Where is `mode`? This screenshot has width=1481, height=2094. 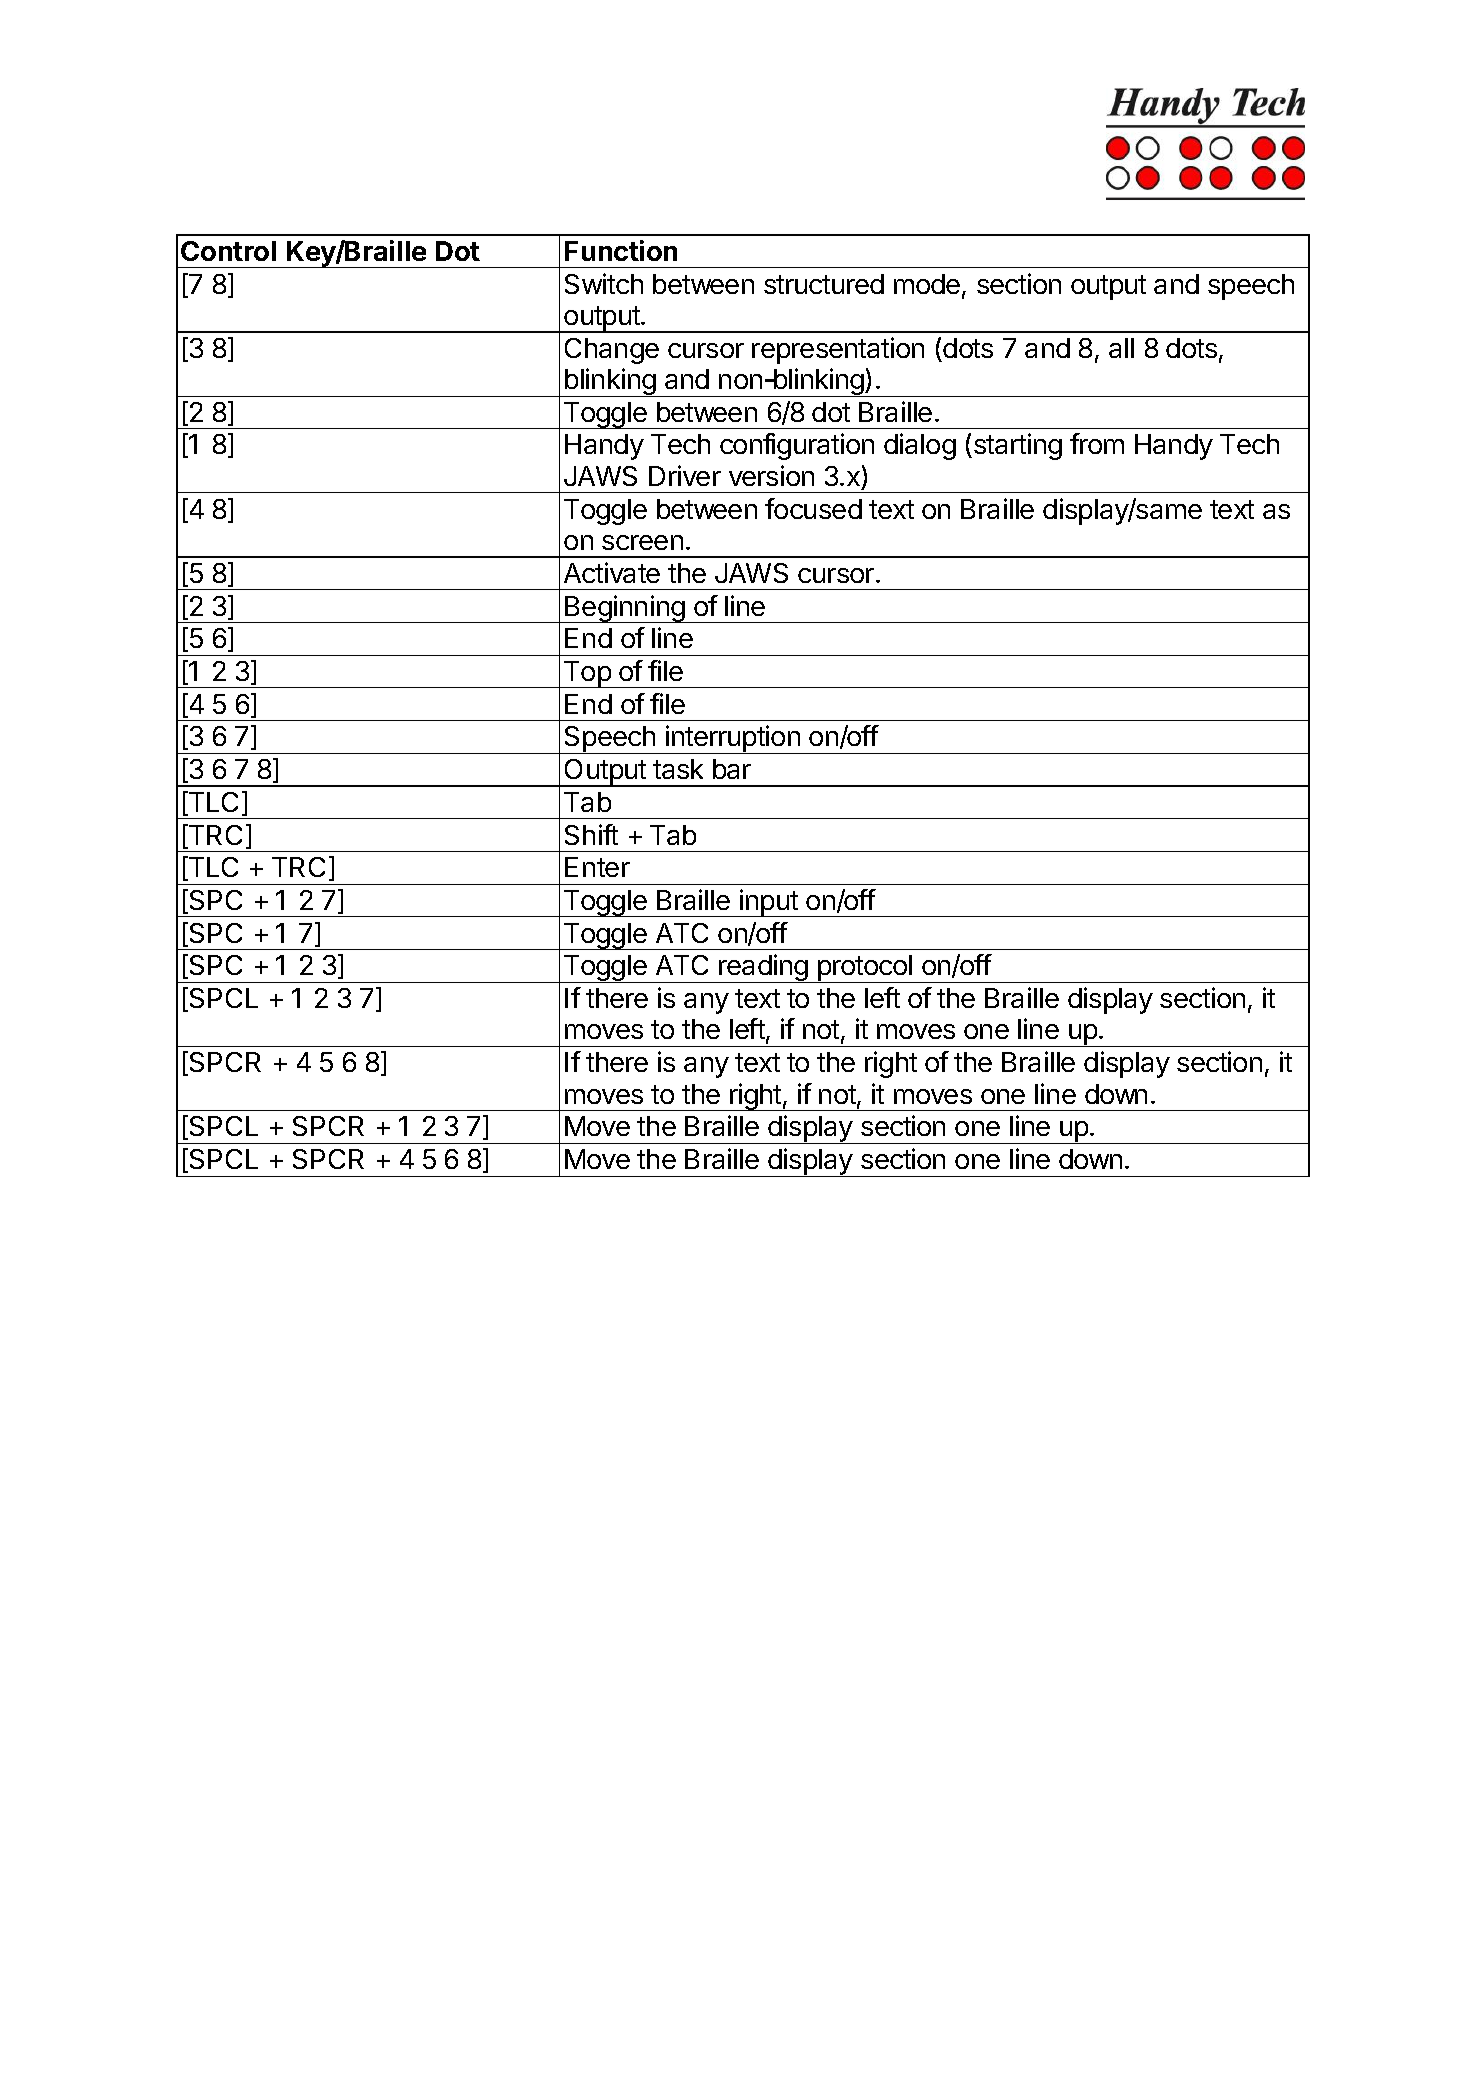
mode is located at coordinates (927, 284).
